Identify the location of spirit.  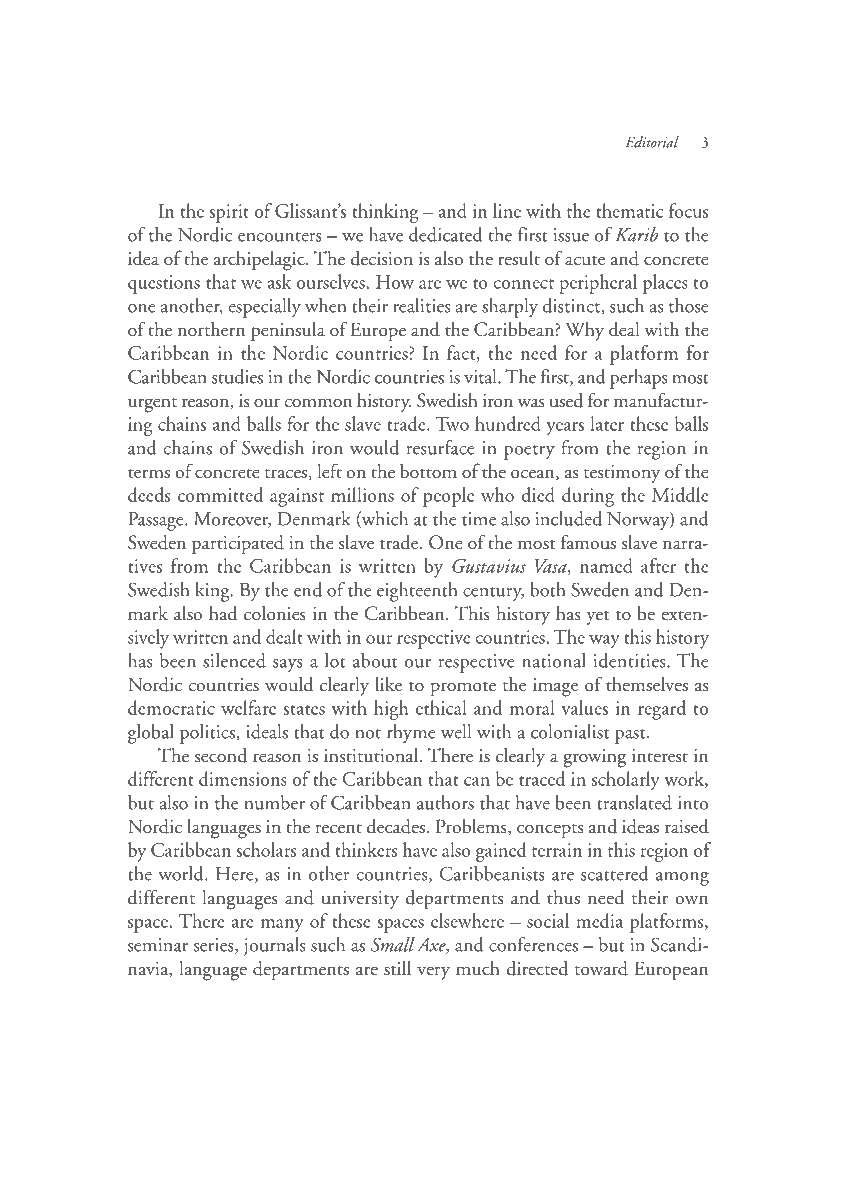
(229, 213).
